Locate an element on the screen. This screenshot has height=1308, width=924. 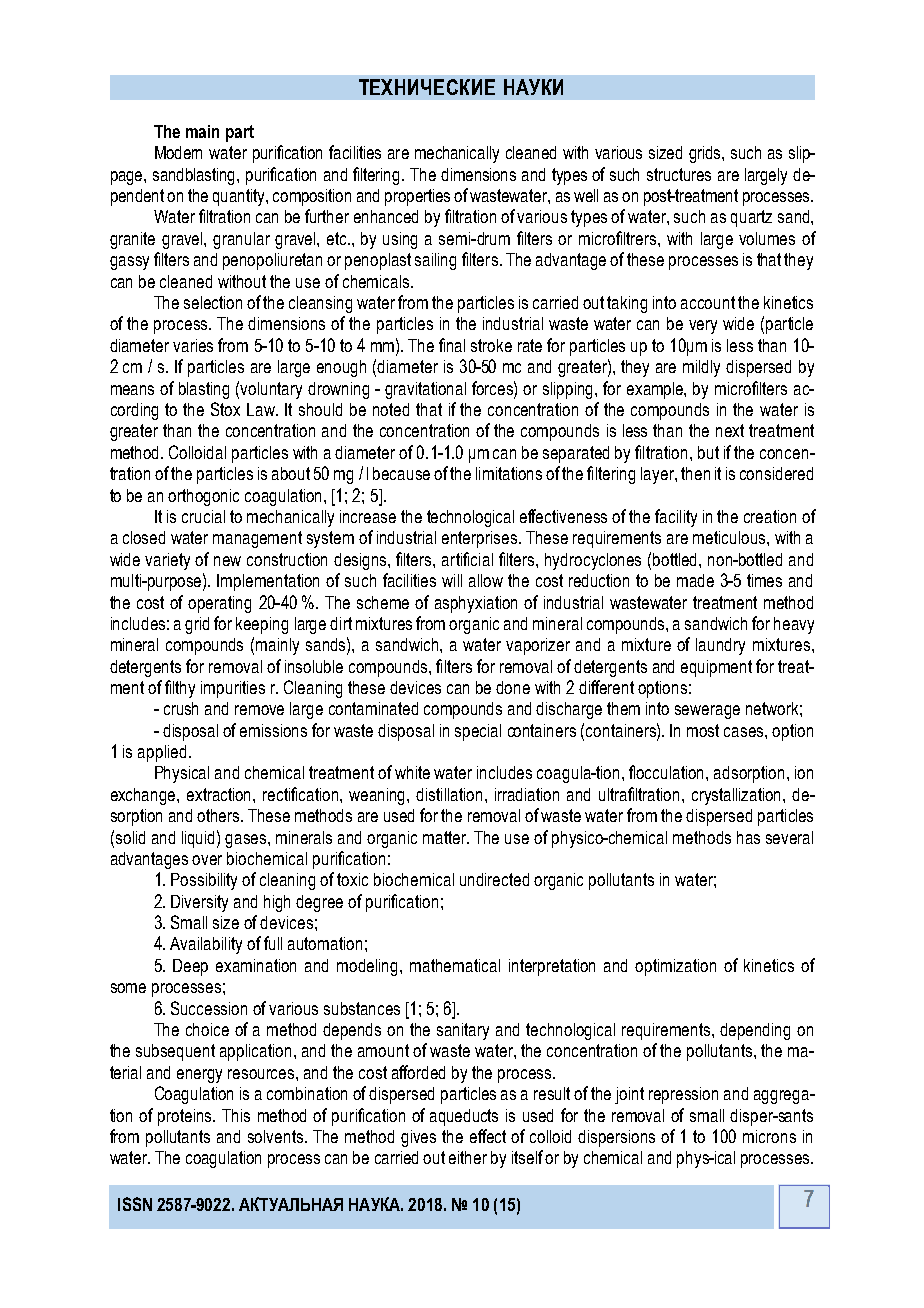
microns is located at coordinates (769, 1136).
